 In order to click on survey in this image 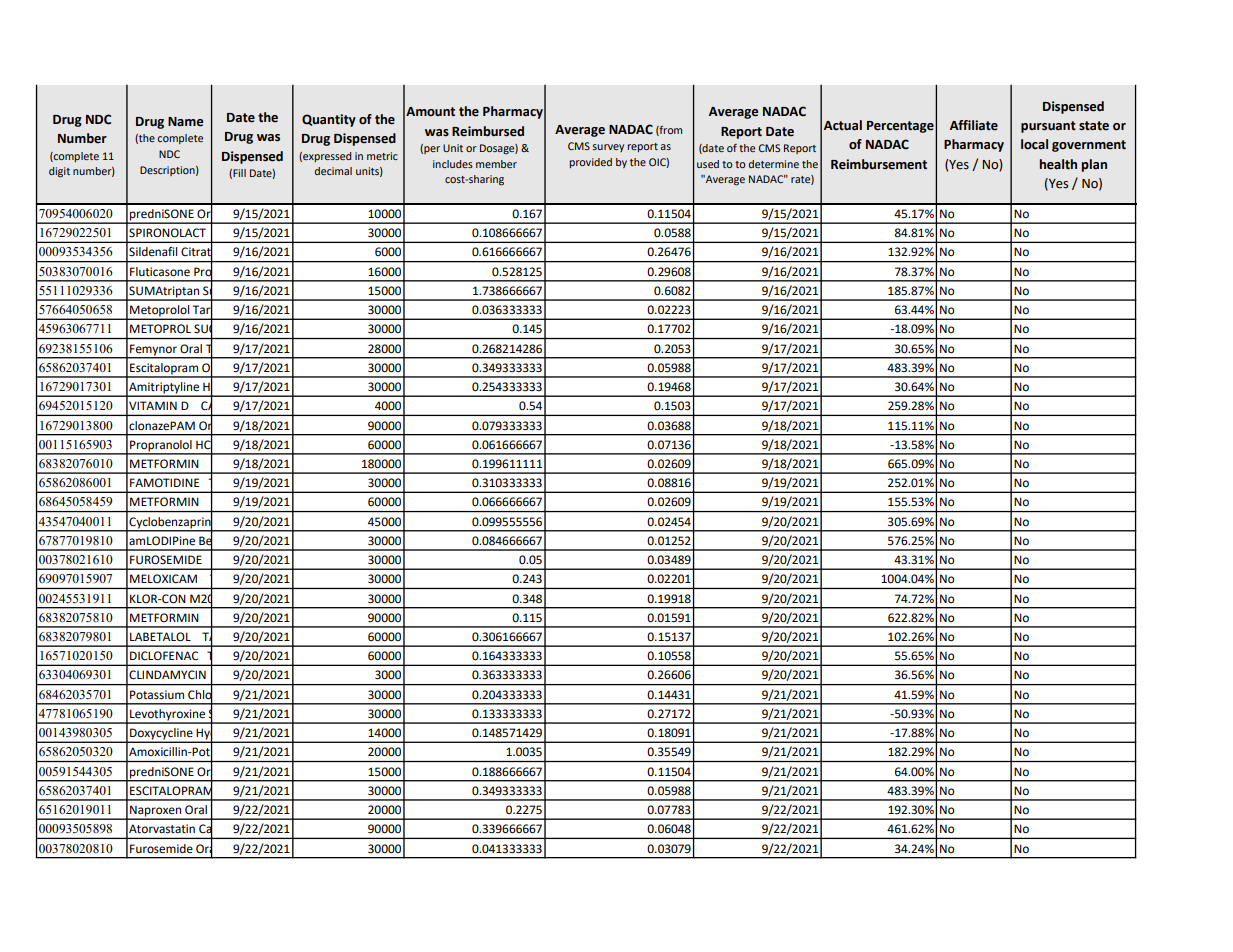, I will do `click(608, 148)`.
